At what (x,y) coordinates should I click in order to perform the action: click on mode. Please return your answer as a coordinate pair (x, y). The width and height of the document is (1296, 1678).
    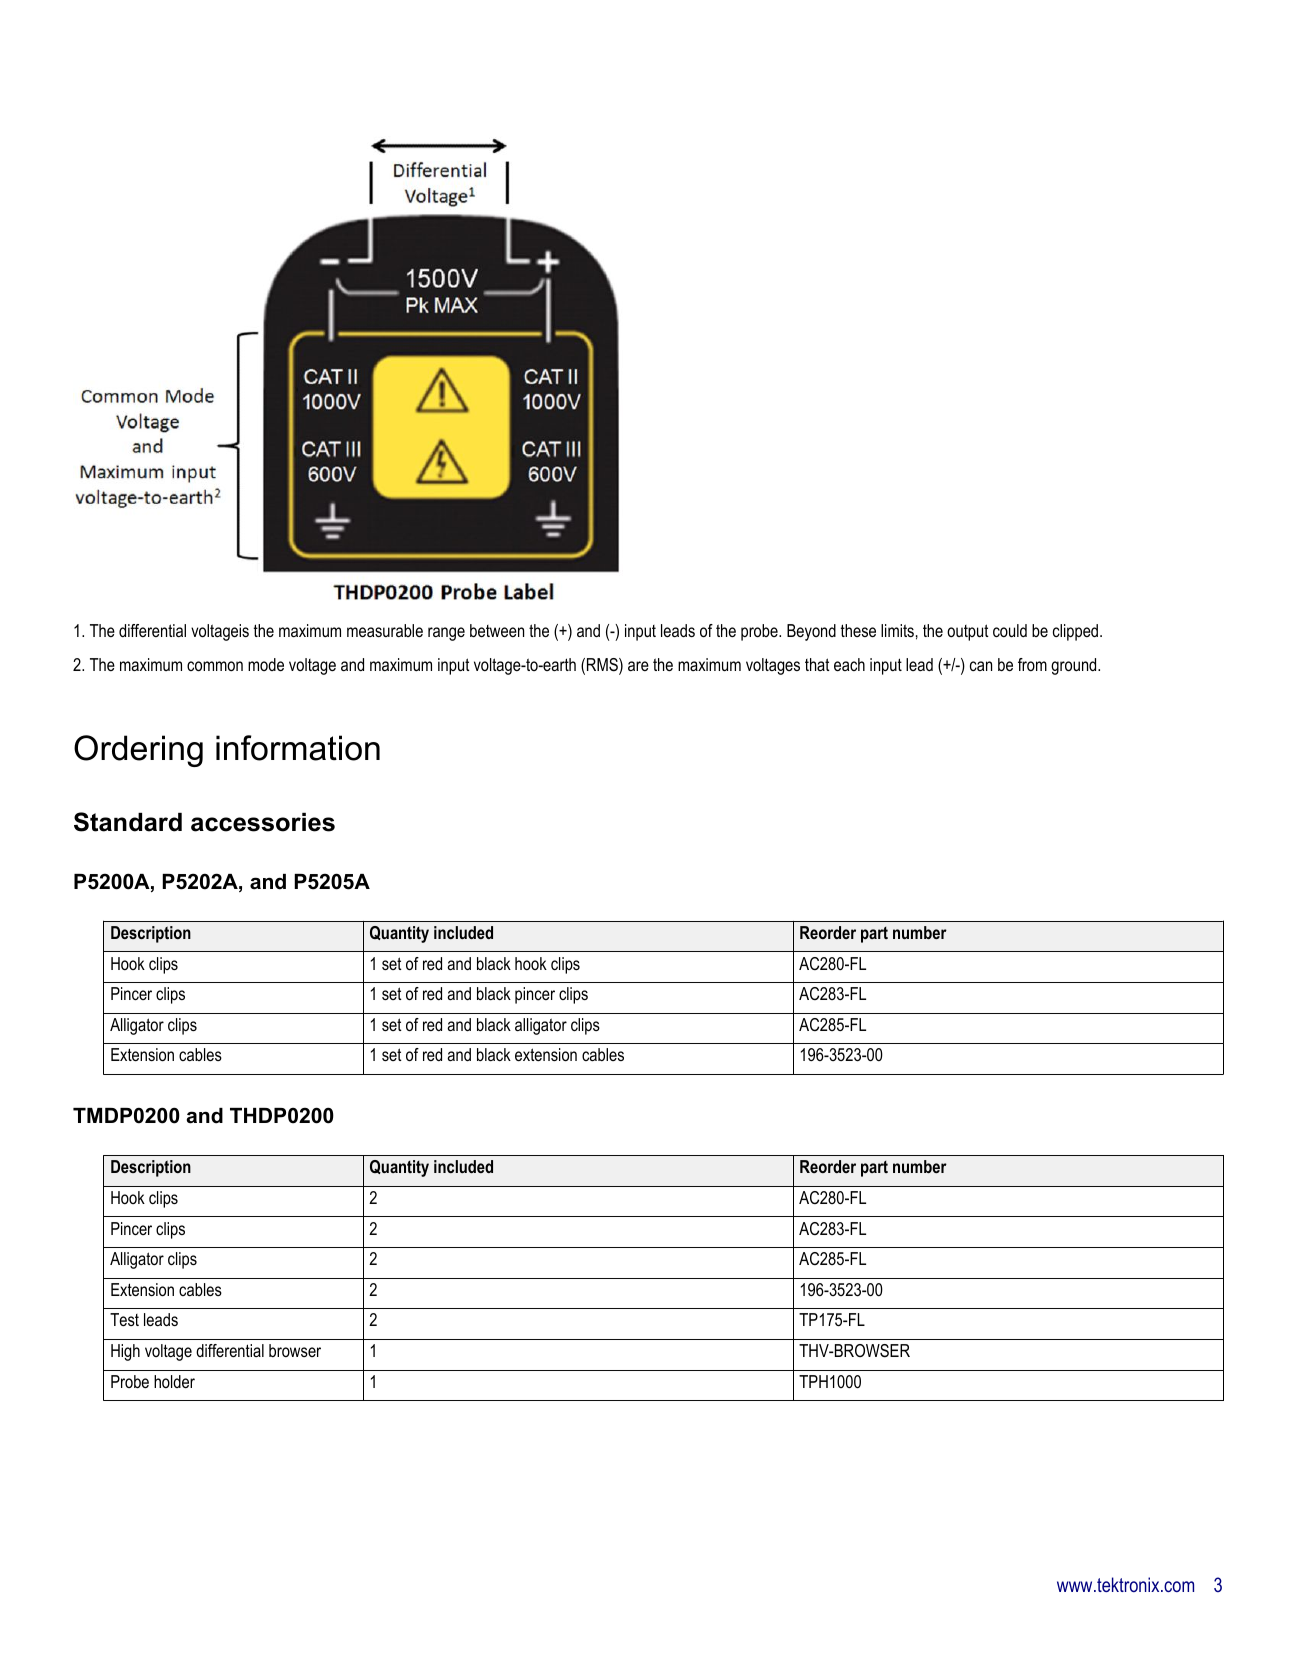
    Looking at the image, I should click on (266, 664).
